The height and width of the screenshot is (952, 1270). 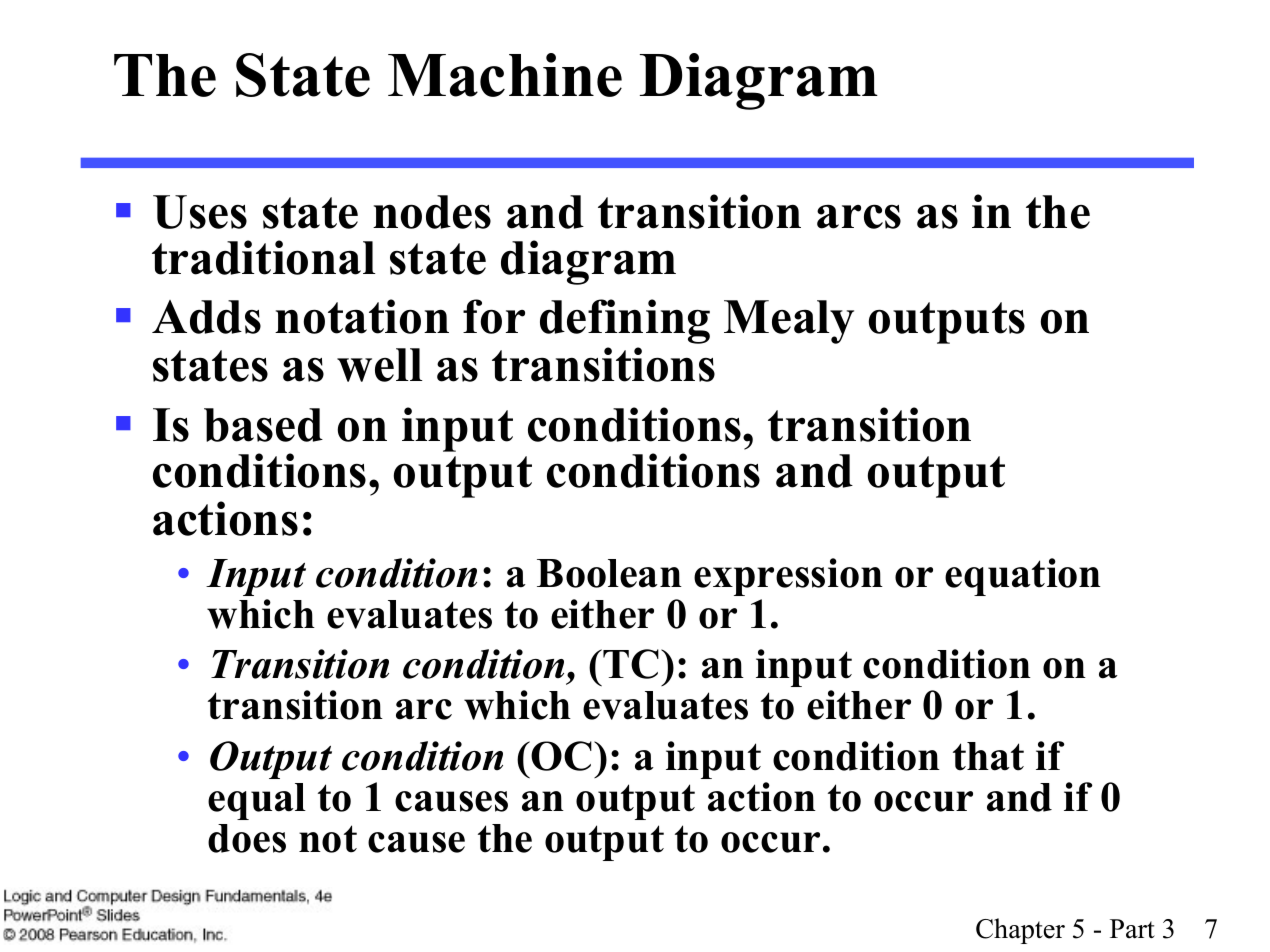 I want to click on Chapter, so click(x=1020, y=931).
